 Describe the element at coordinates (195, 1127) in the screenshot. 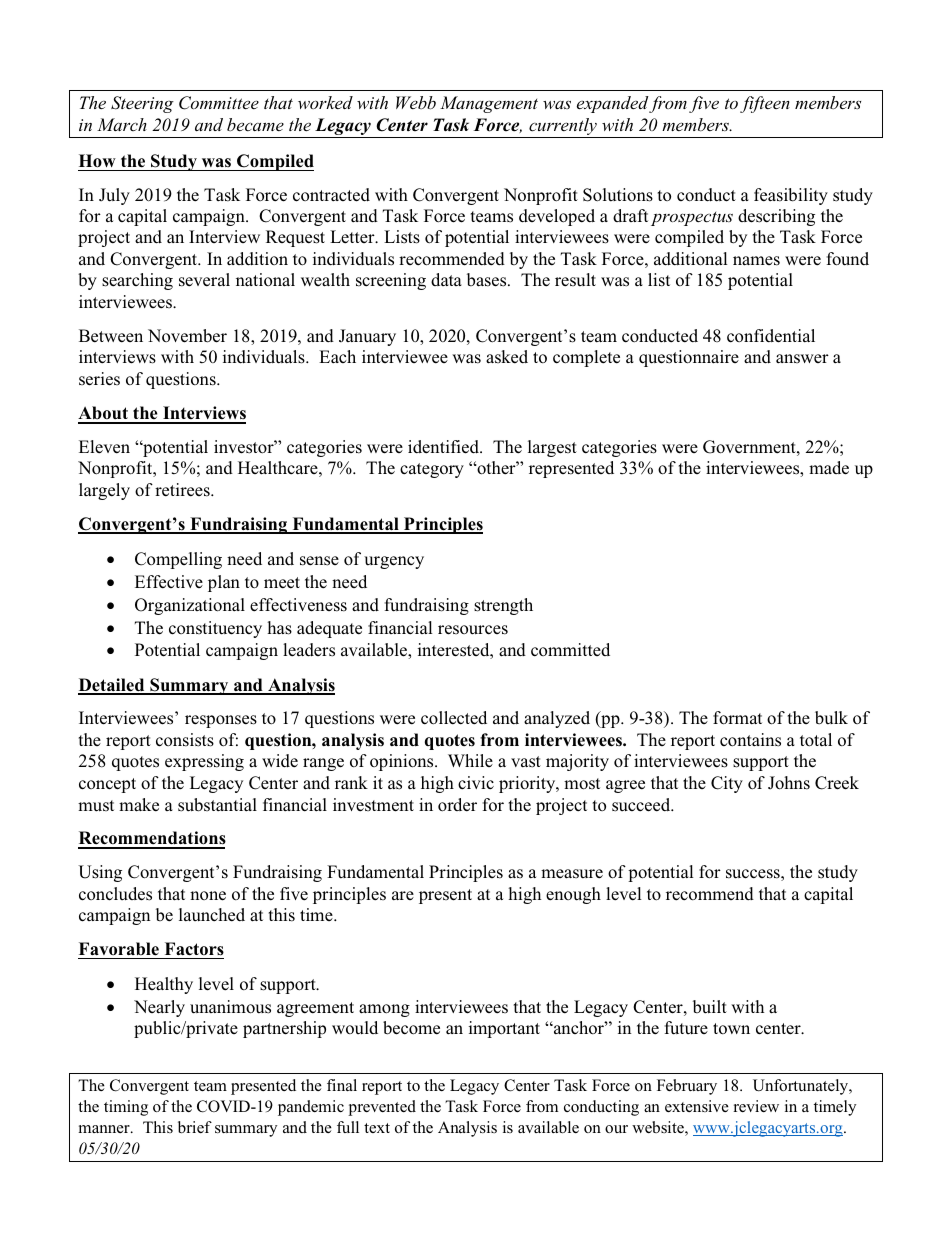

I see `brief` at that location.
